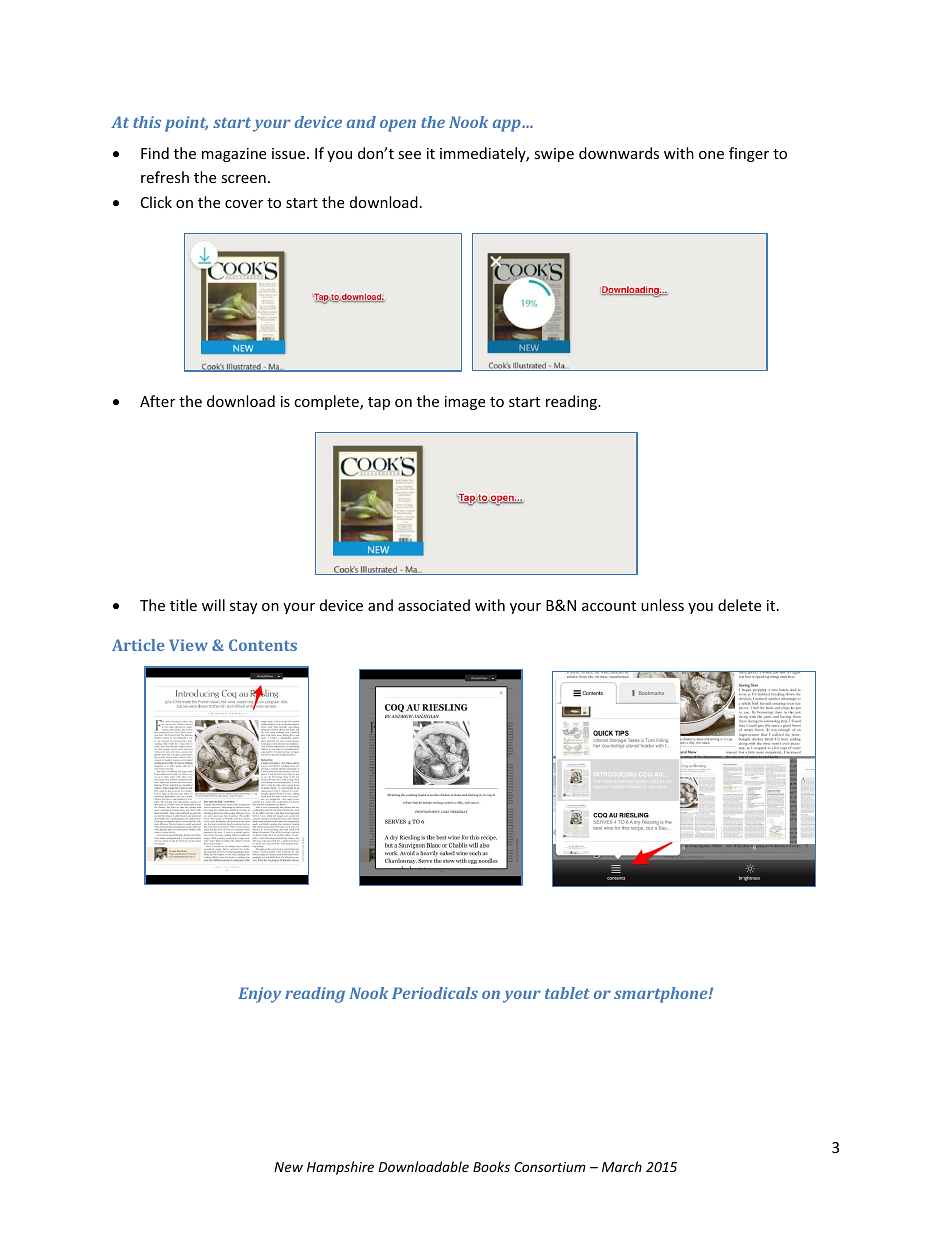 The height and width of the screenshot is (1233, 952). What do you see at coordinates (434, 605) in the screenshot?
I see `associated` at bounding box center [434, 605].
